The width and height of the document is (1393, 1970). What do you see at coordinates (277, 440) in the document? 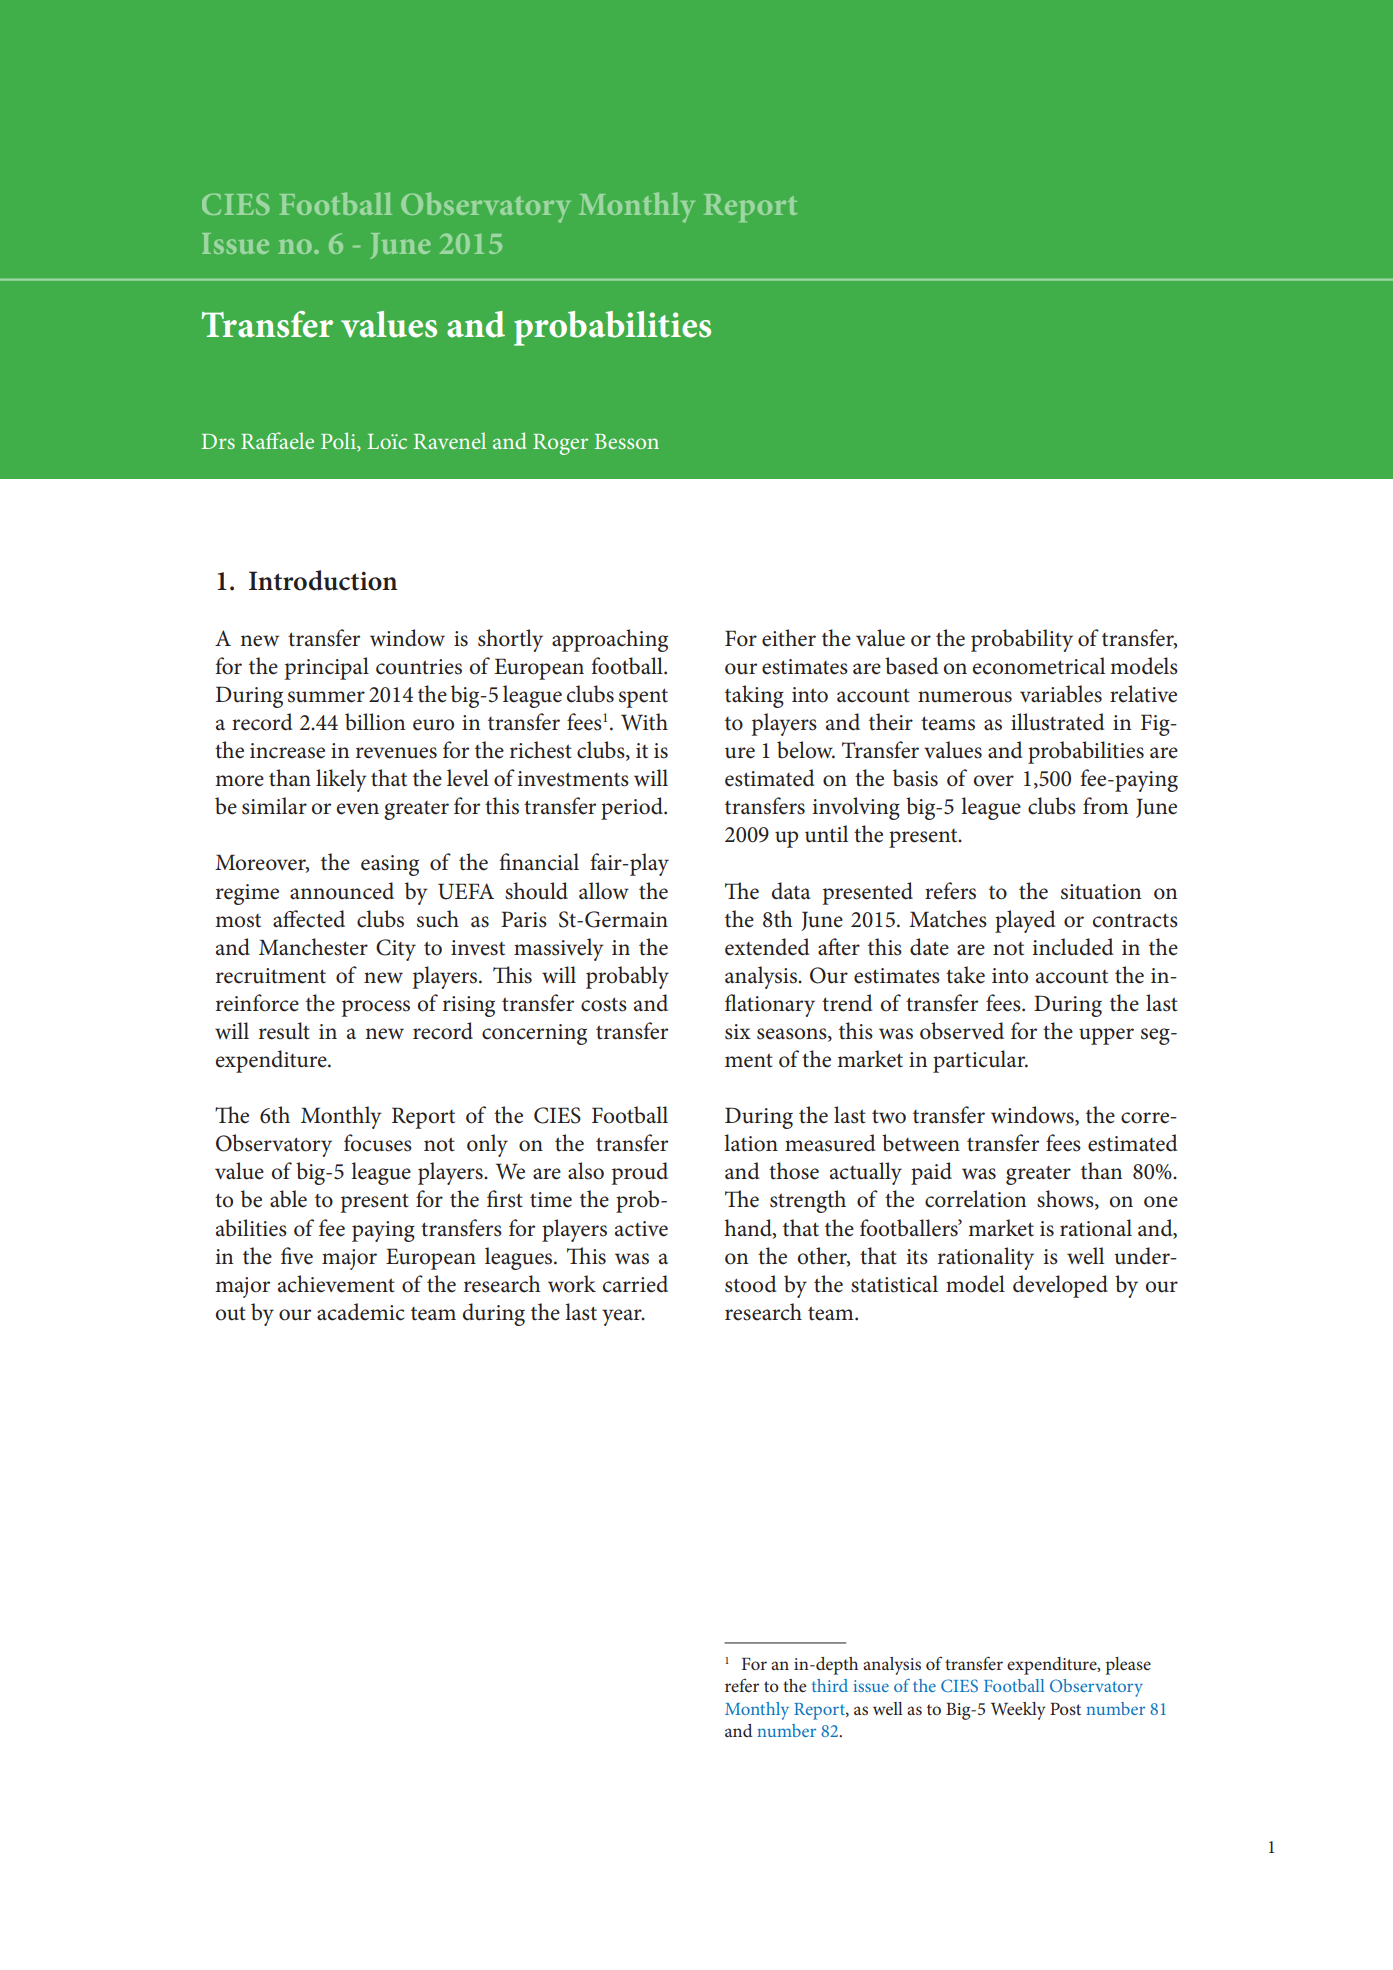
I see `Raffaele` at bounding box center [277, 440].
